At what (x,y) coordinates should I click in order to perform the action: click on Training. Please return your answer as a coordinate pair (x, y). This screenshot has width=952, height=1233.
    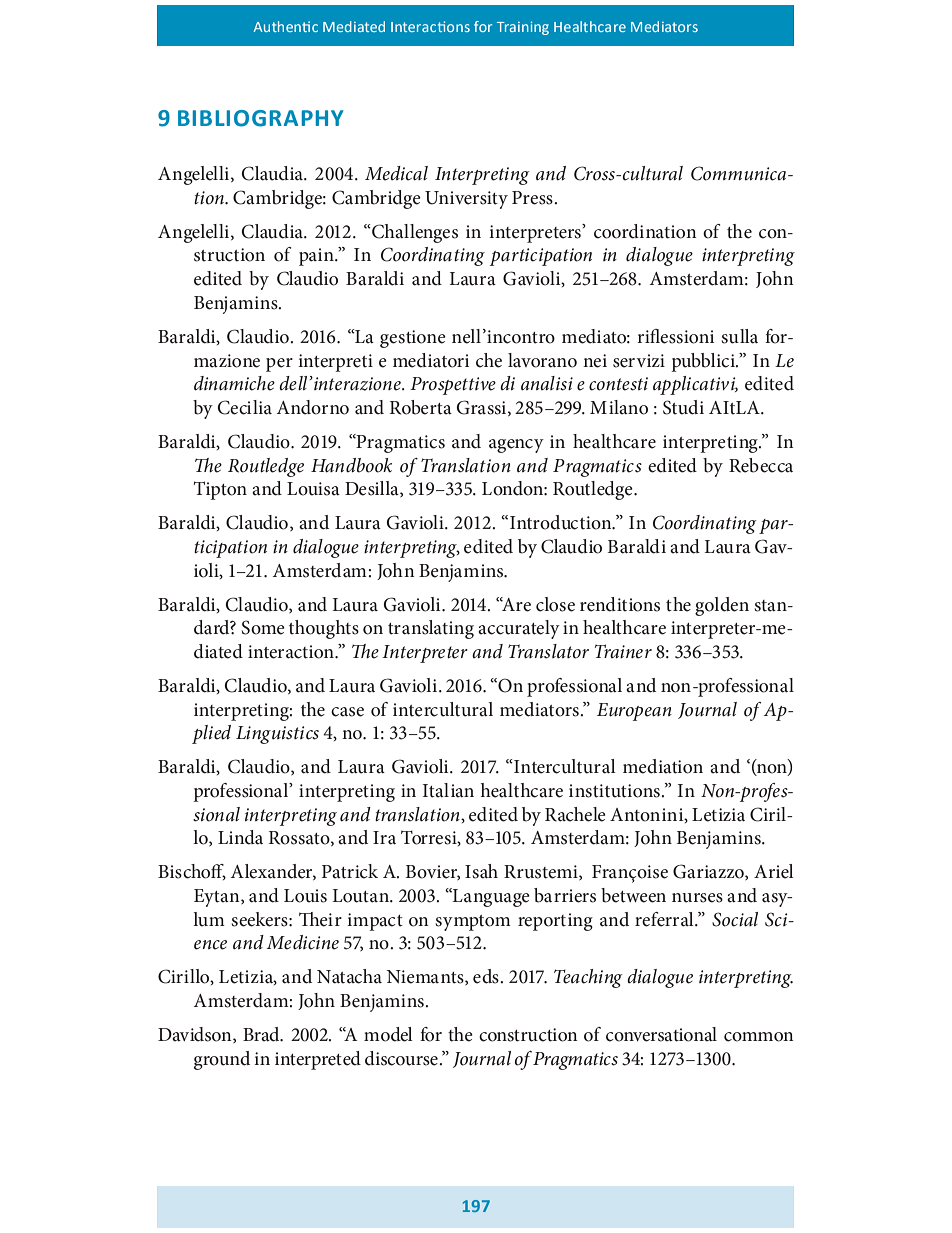
    Looking at the image, I should click on (523, 28).
